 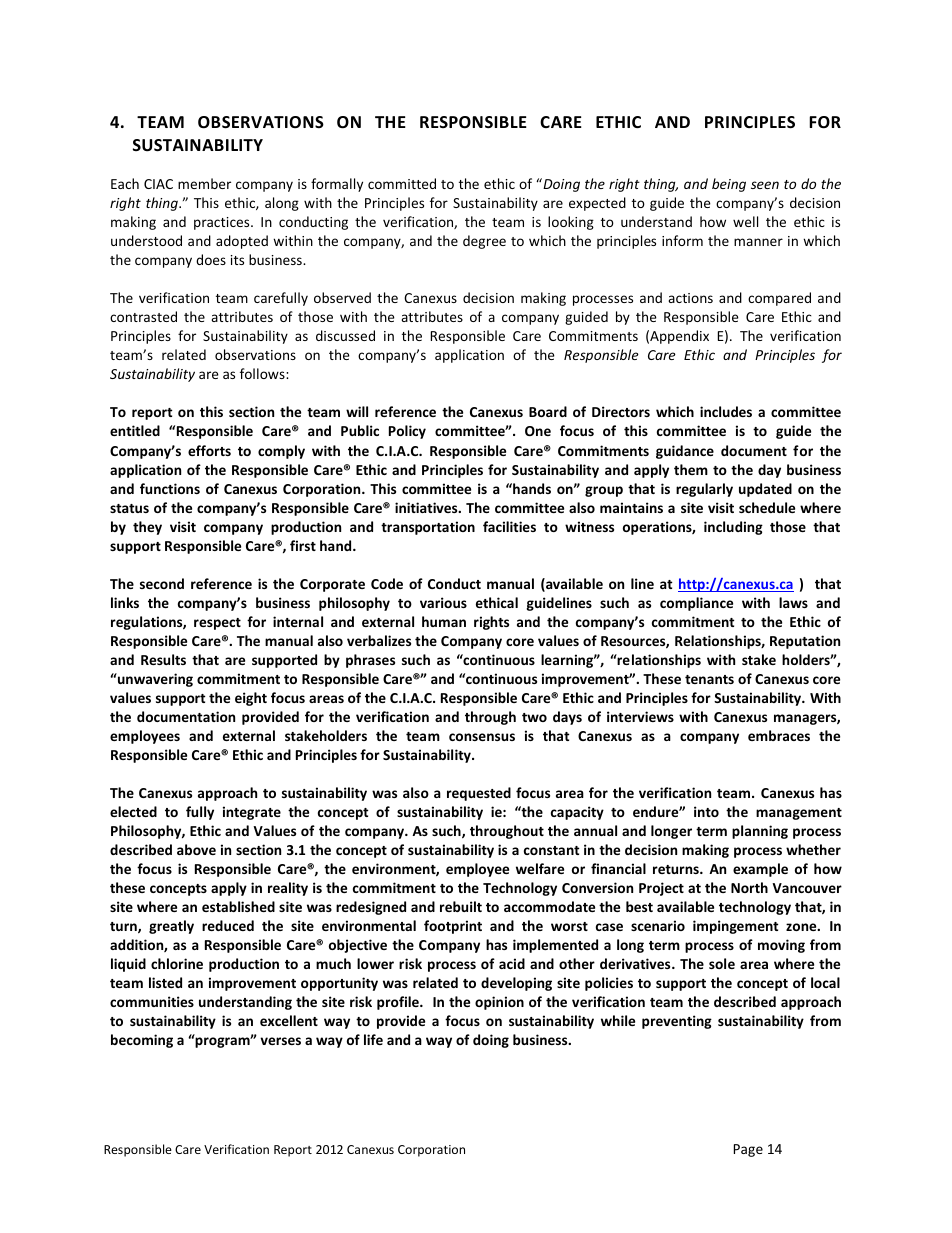 I want to click on facilities, so click(x=509, y=526).
